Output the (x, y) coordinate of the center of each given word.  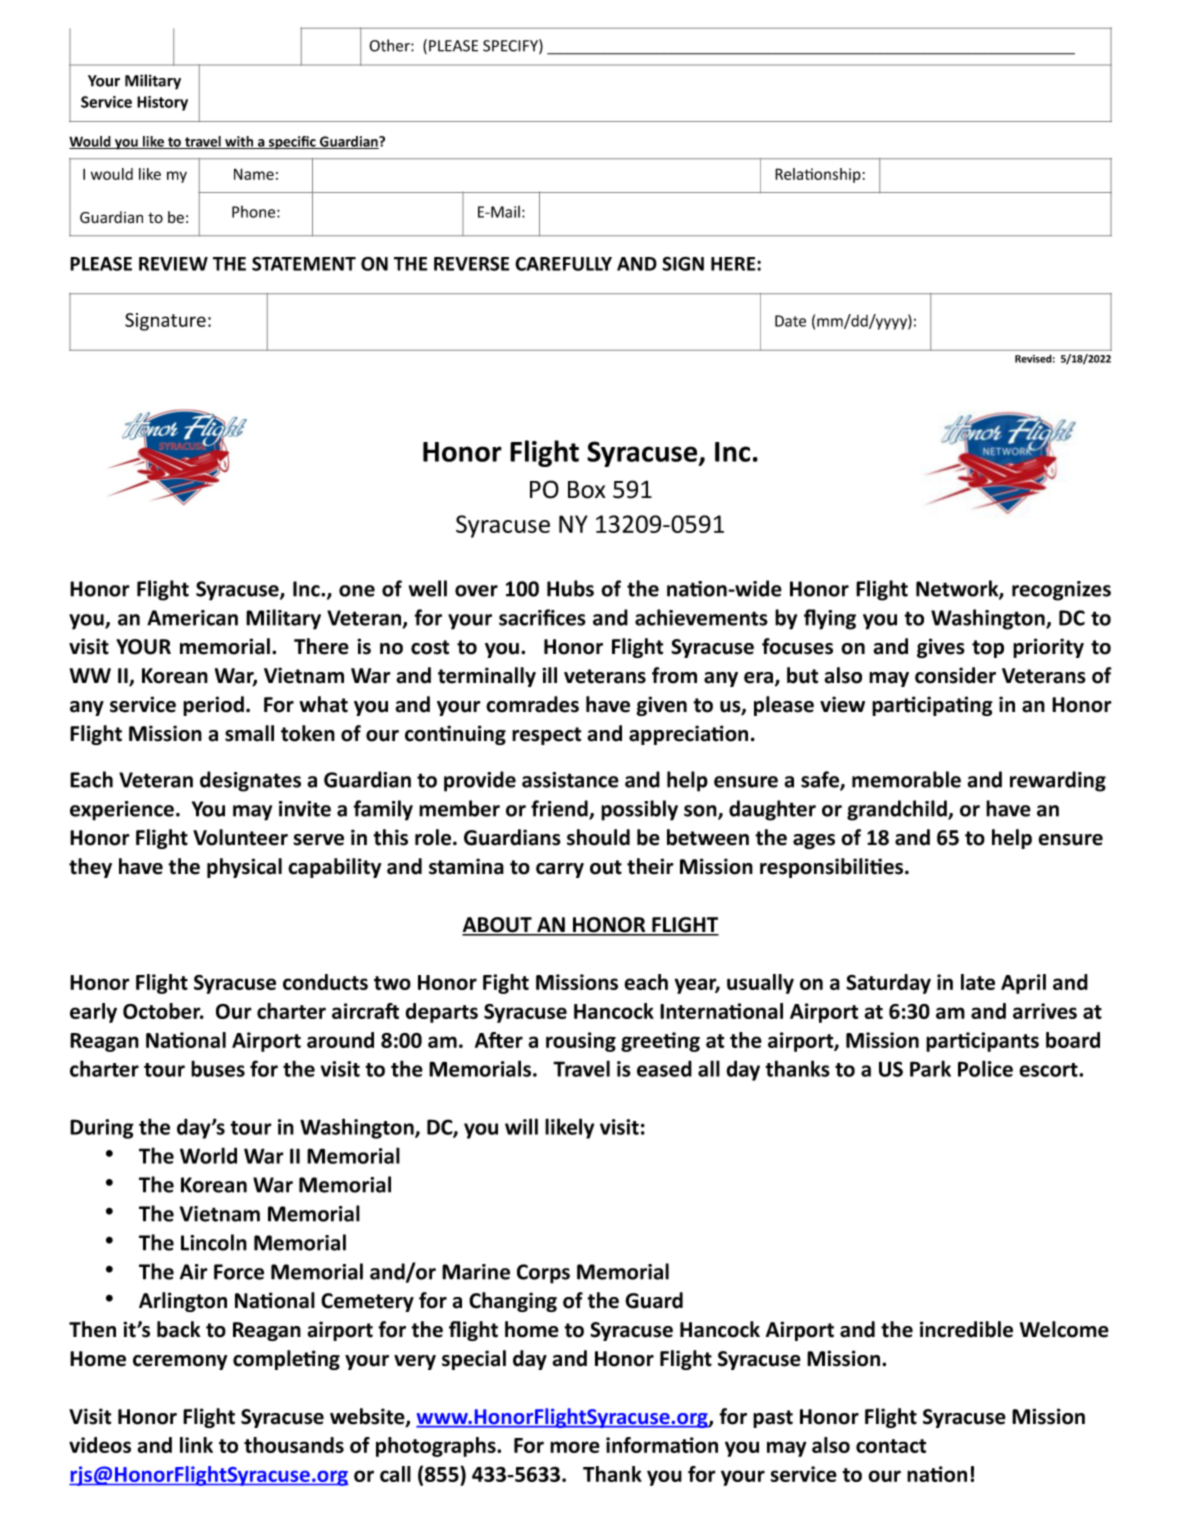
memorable (906, 779)
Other (390, 45)
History (162, 103)
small (249, 733)
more (575, 1447)
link (196, 1445)
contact (891, 1446)
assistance (570, 780)
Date (790, 321)
